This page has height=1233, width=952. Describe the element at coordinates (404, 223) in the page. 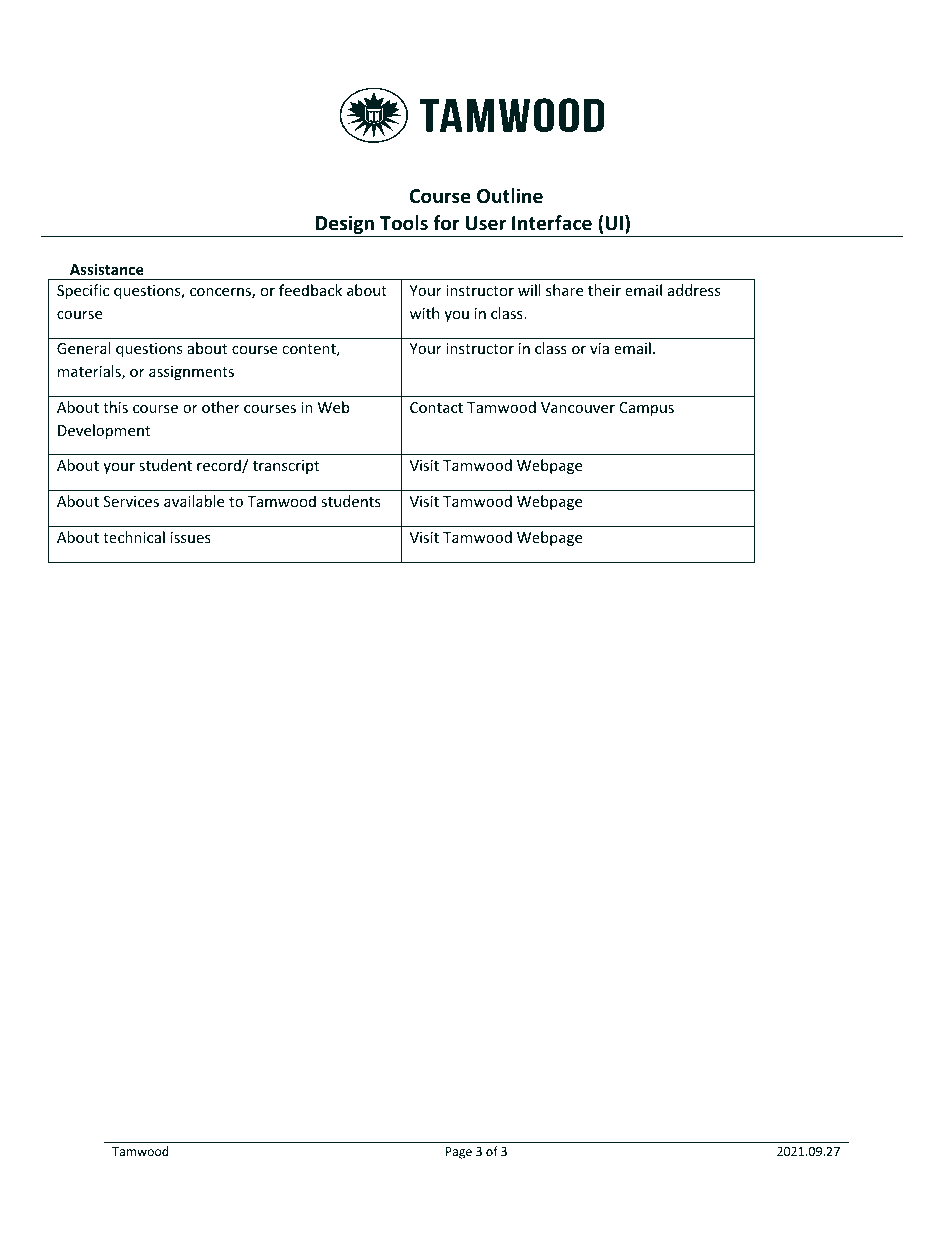

I see `Tools` at that location.
